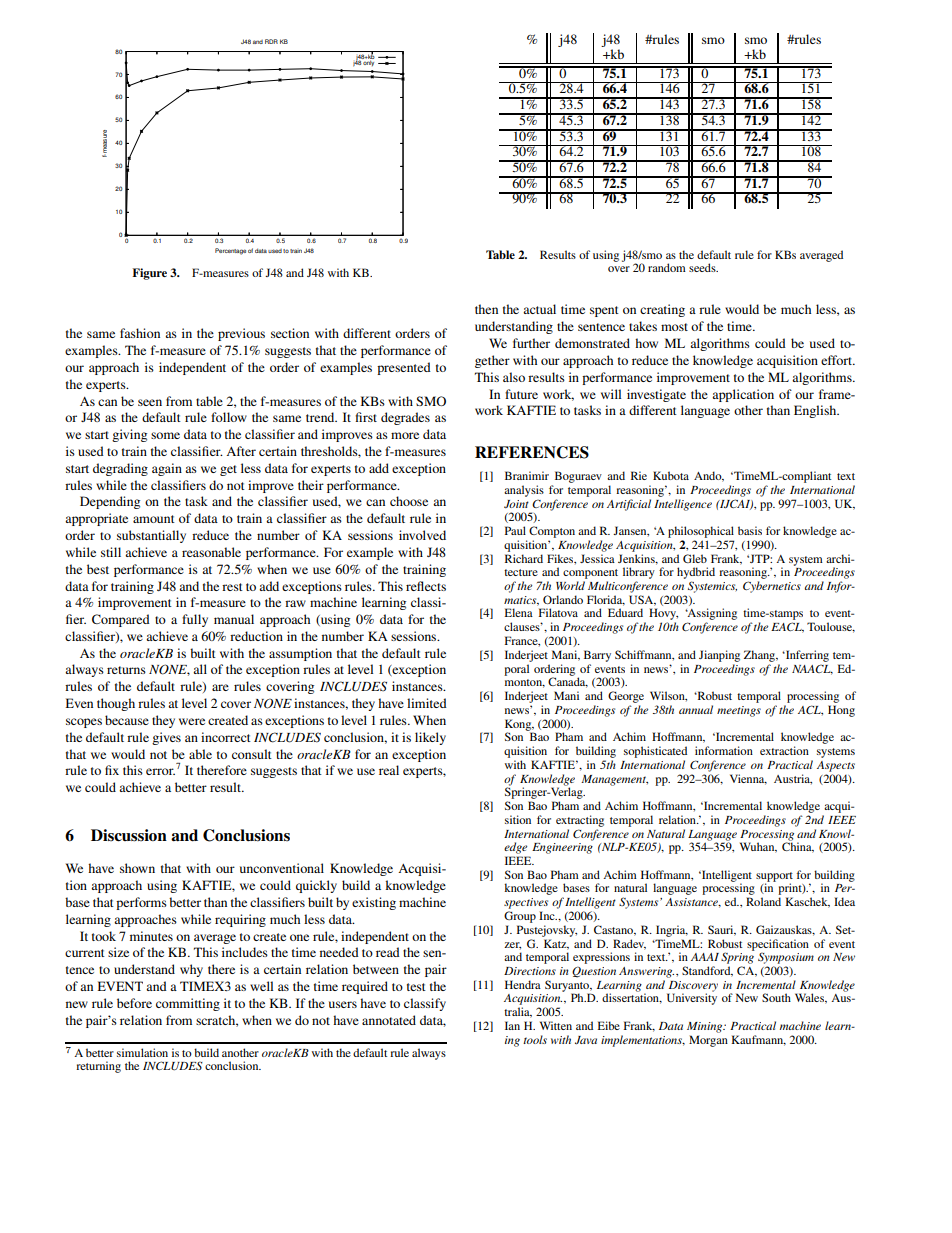  What do you see at coordinates (798, 846) in the image?
I see `China` at bounding box center [798, 846].
